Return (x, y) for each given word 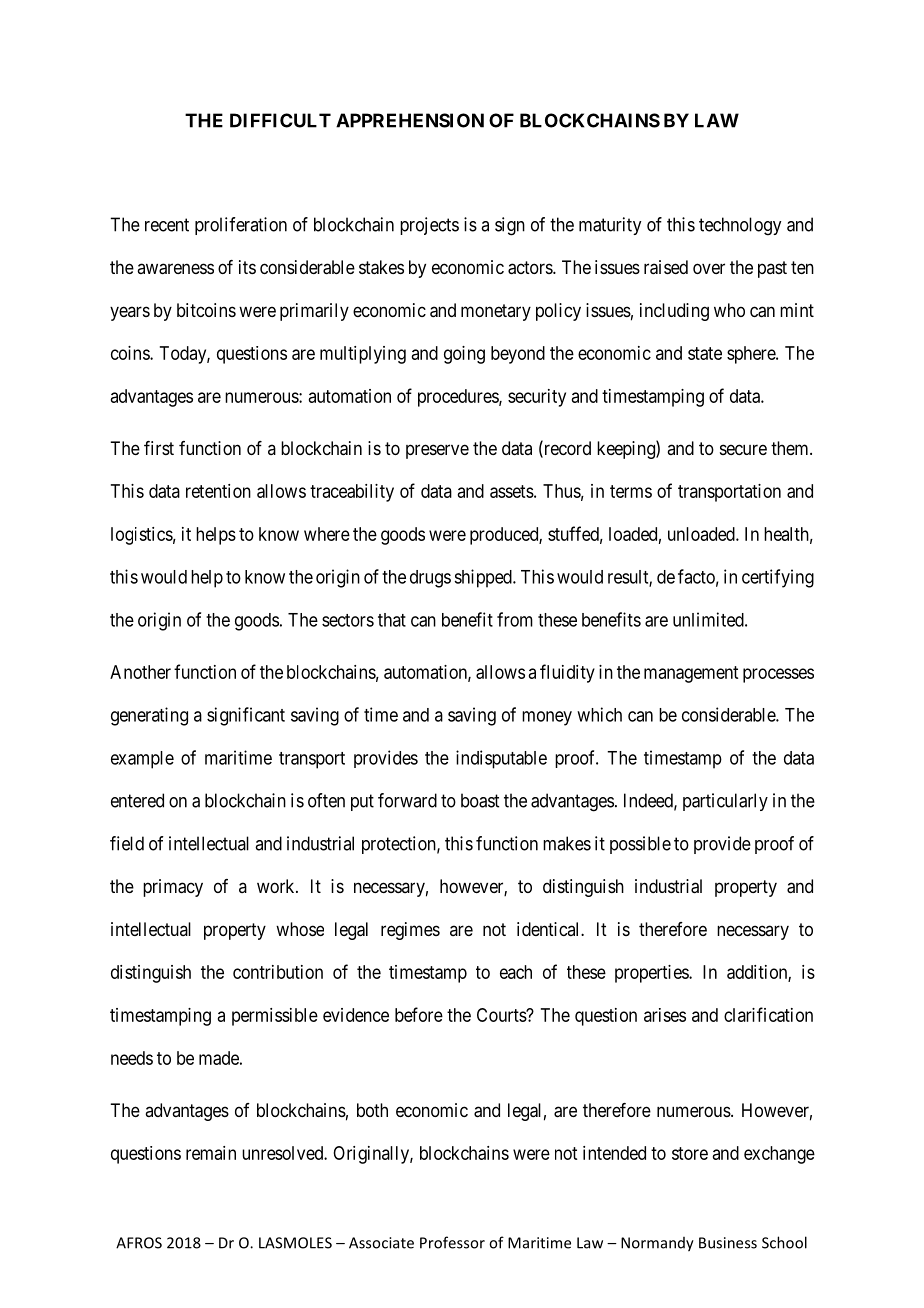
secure (743, 449)
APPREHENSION (410, 120)
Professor (452, 1242)
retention (218, 491)
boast (480, 800)
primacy (173, 888)
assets (512, 491)
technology (740, 226)
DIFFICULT (280, 120)
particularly (725, 802)
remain (211, 1153)
